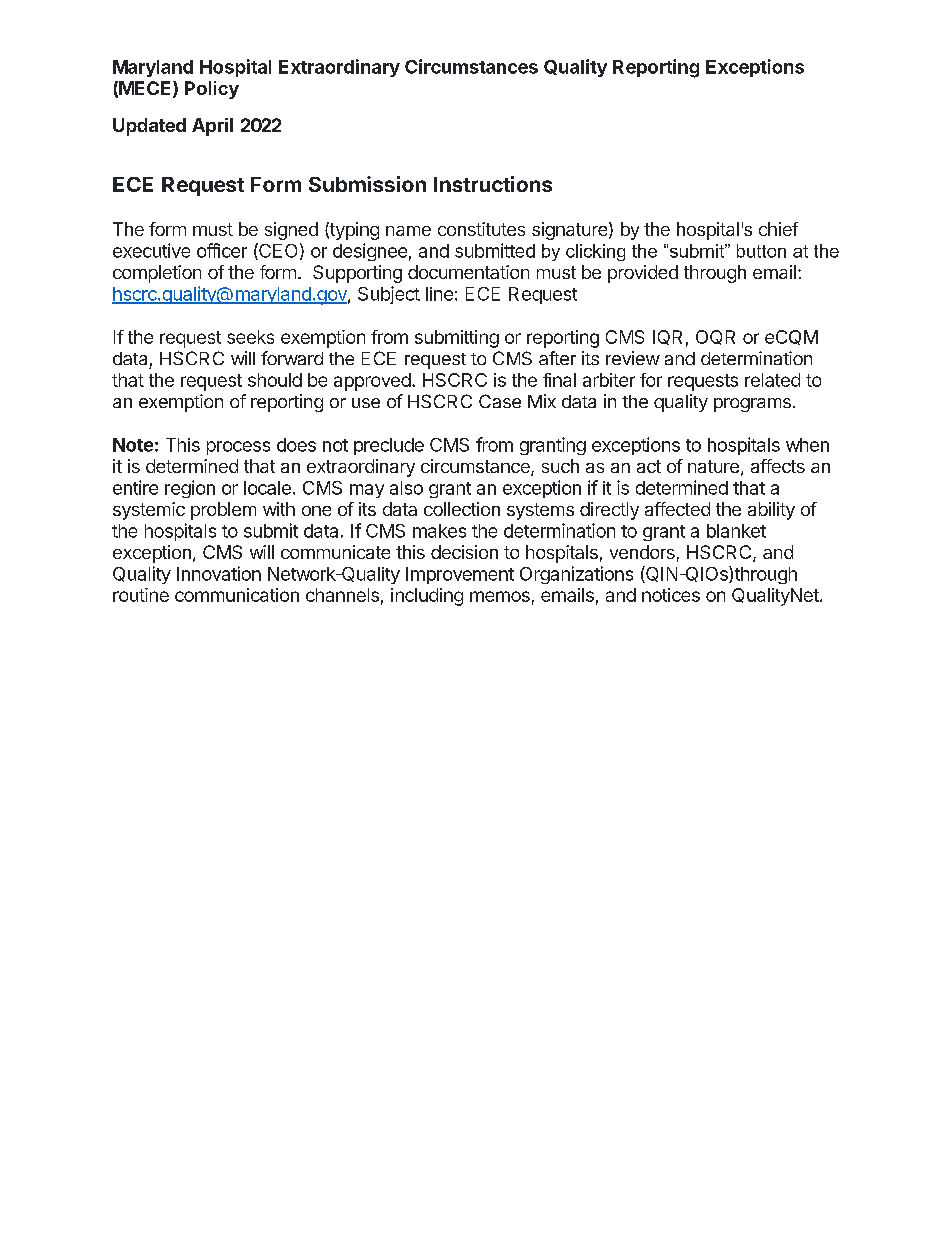  Describe the element at coordinates (778, 229) in the image. I see `chief` at that location.
